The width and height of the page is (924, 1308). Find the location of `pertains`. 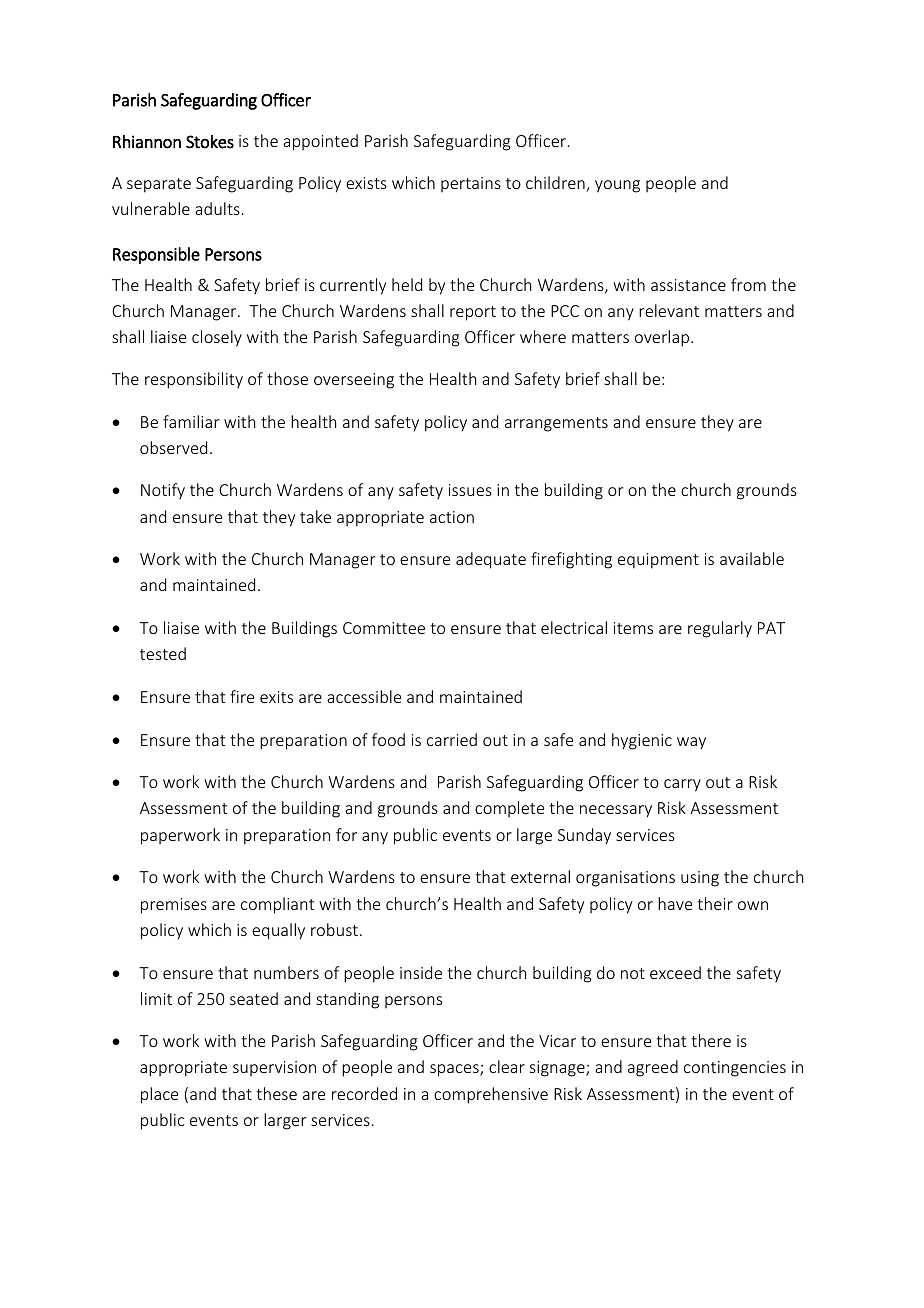

pertains is located at coordinates (471, 184).
